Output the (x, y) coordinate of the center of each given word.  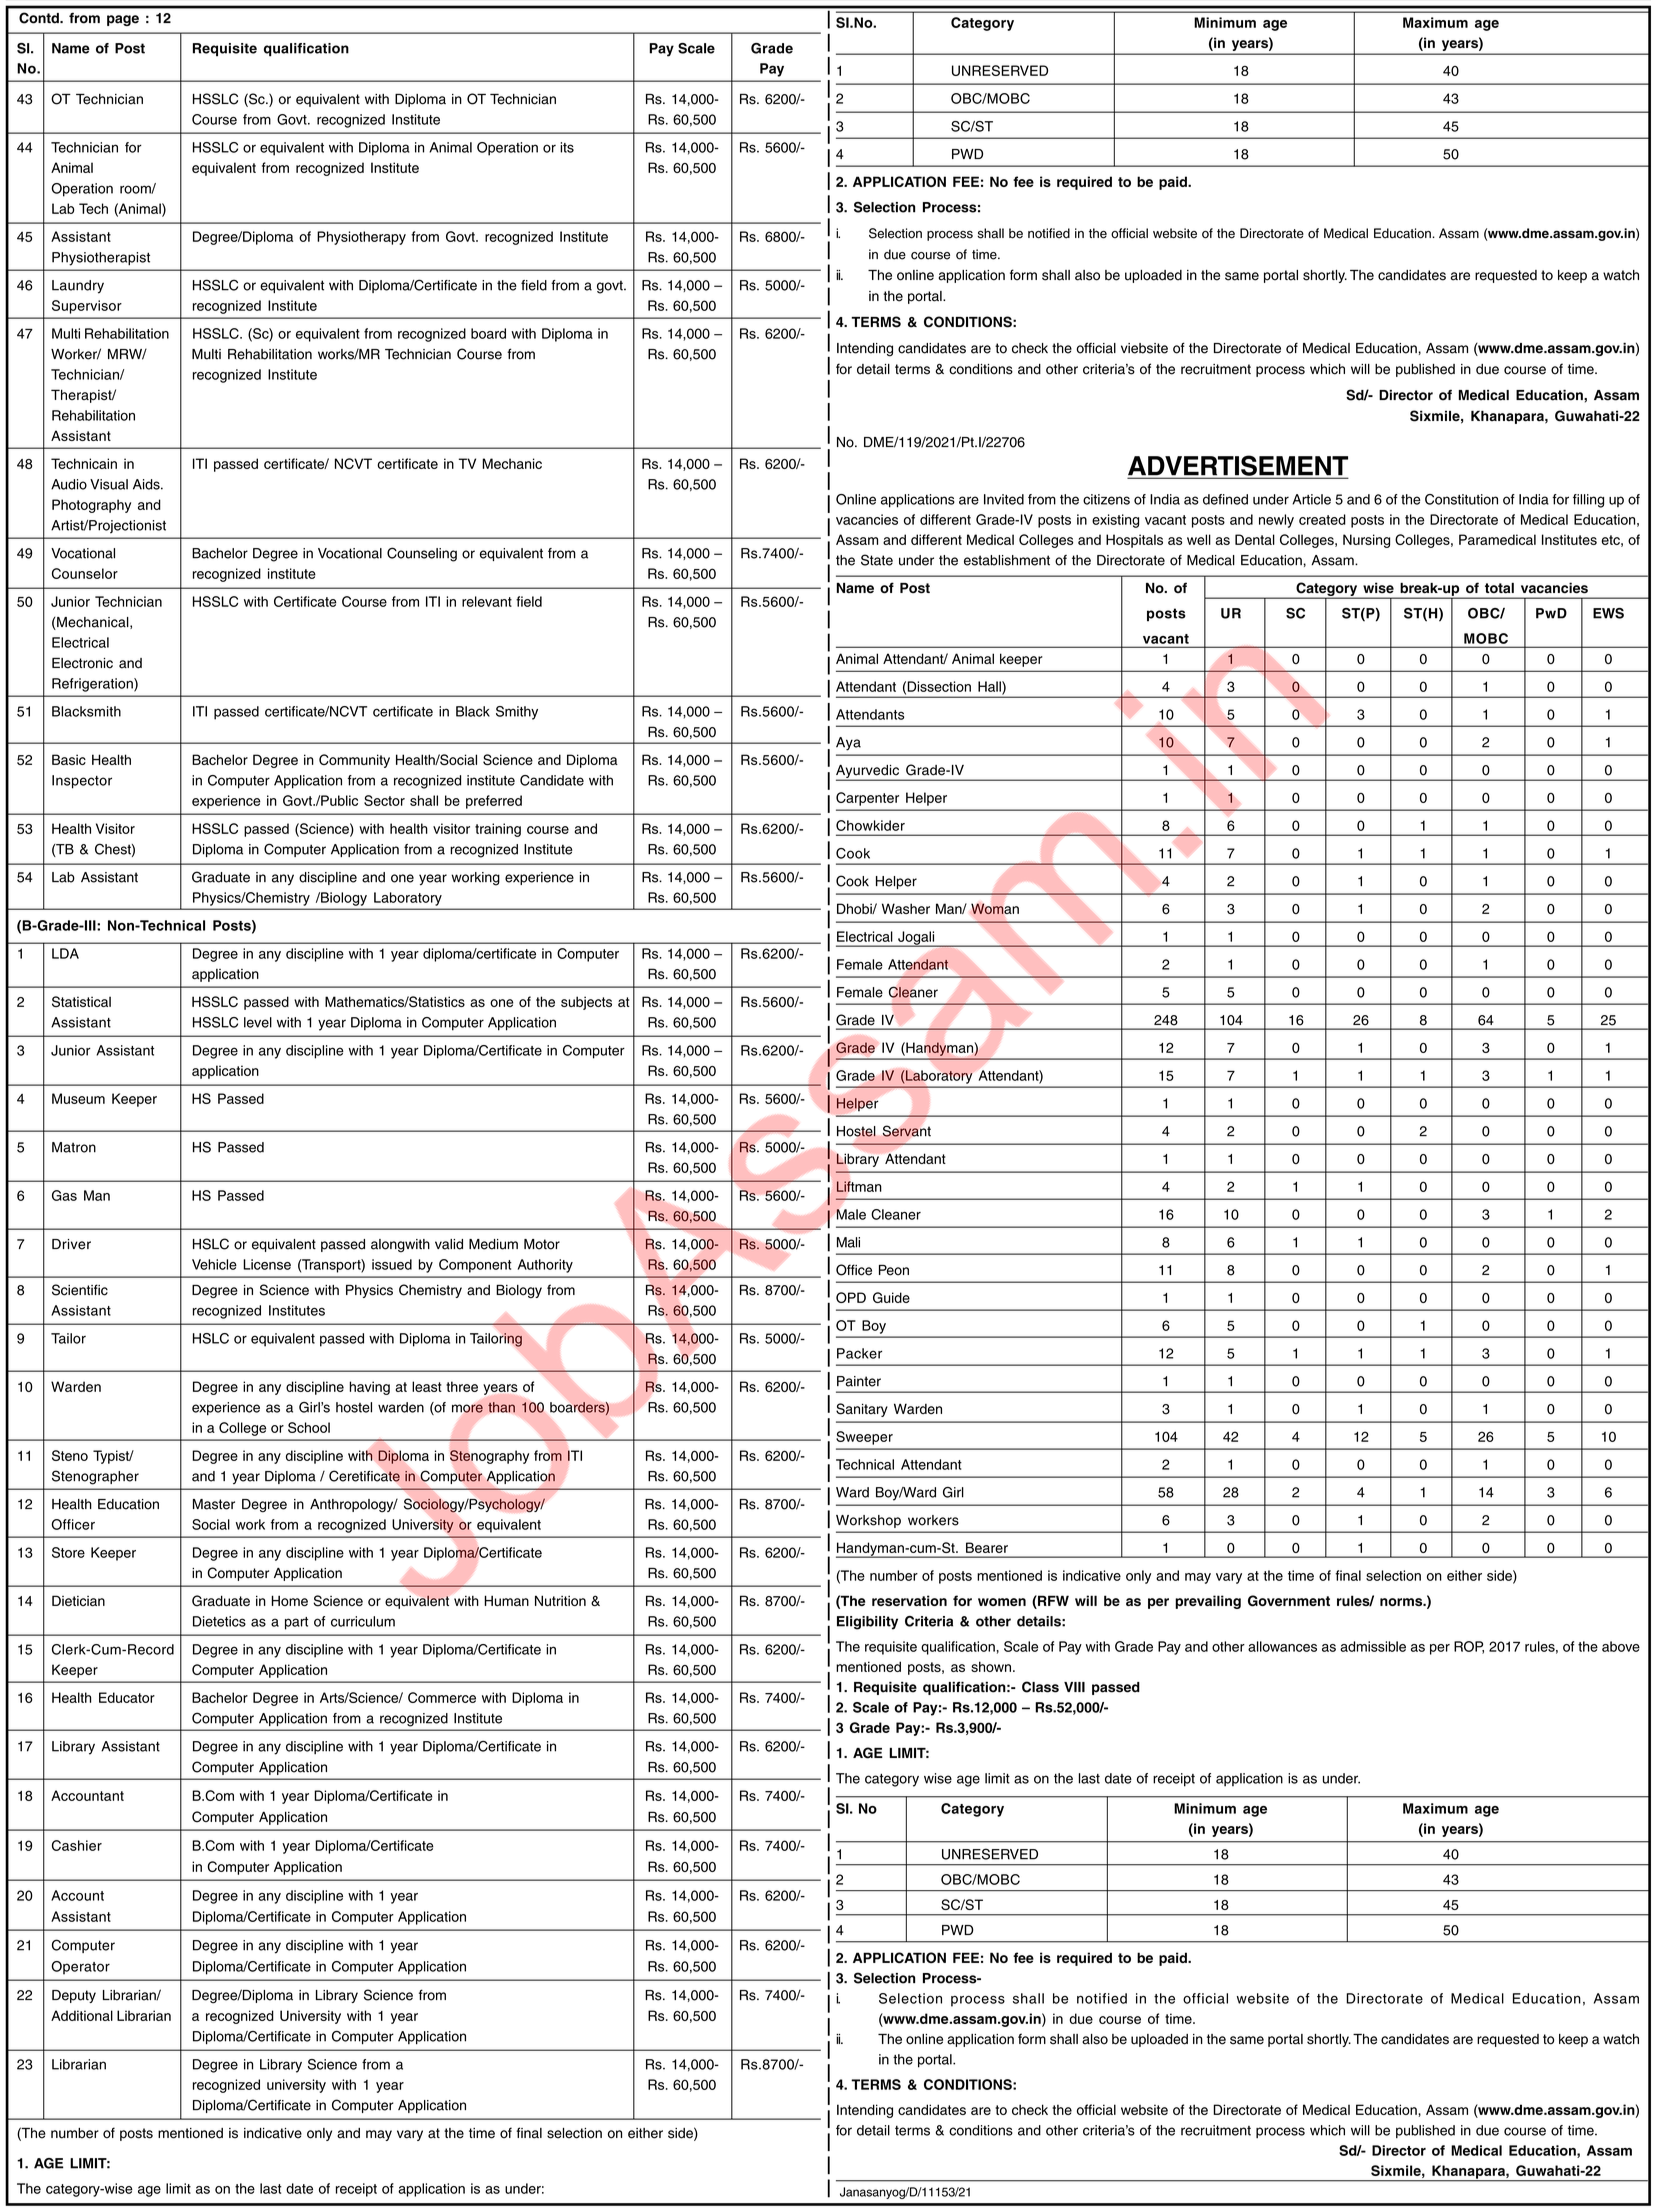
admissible (1373, 1646)
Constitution (1461, 499)
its (567, 147)
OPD (851, 1297)
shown (991, 1666)
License (267, 1264)
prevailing (1208, 1602)
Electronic (82, 663)
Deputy (74, 1996)
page (123, 20)
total (1499, 588)
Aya (848, 744)
